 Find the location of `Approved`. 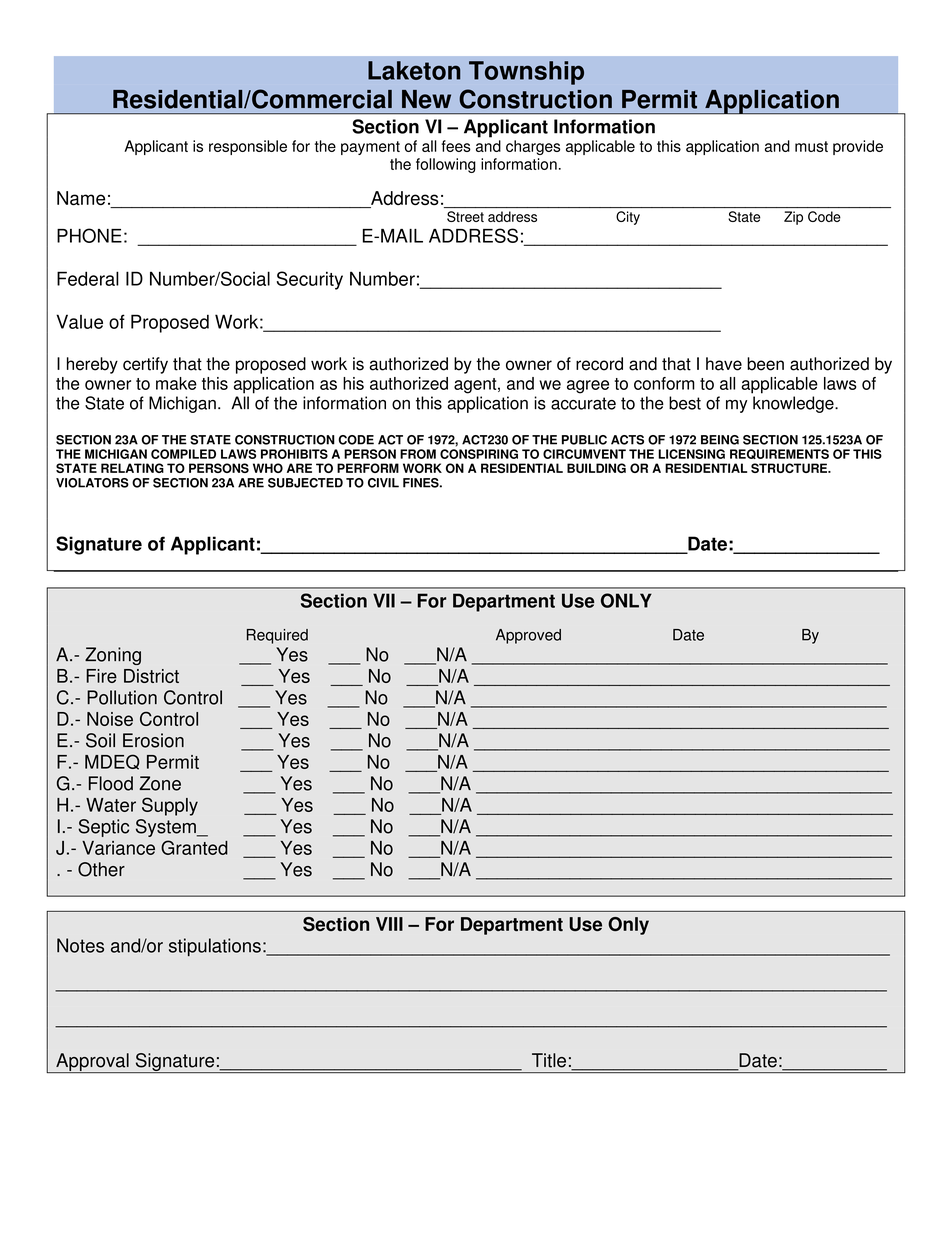

Approved is located at coordinates (528, 636).
